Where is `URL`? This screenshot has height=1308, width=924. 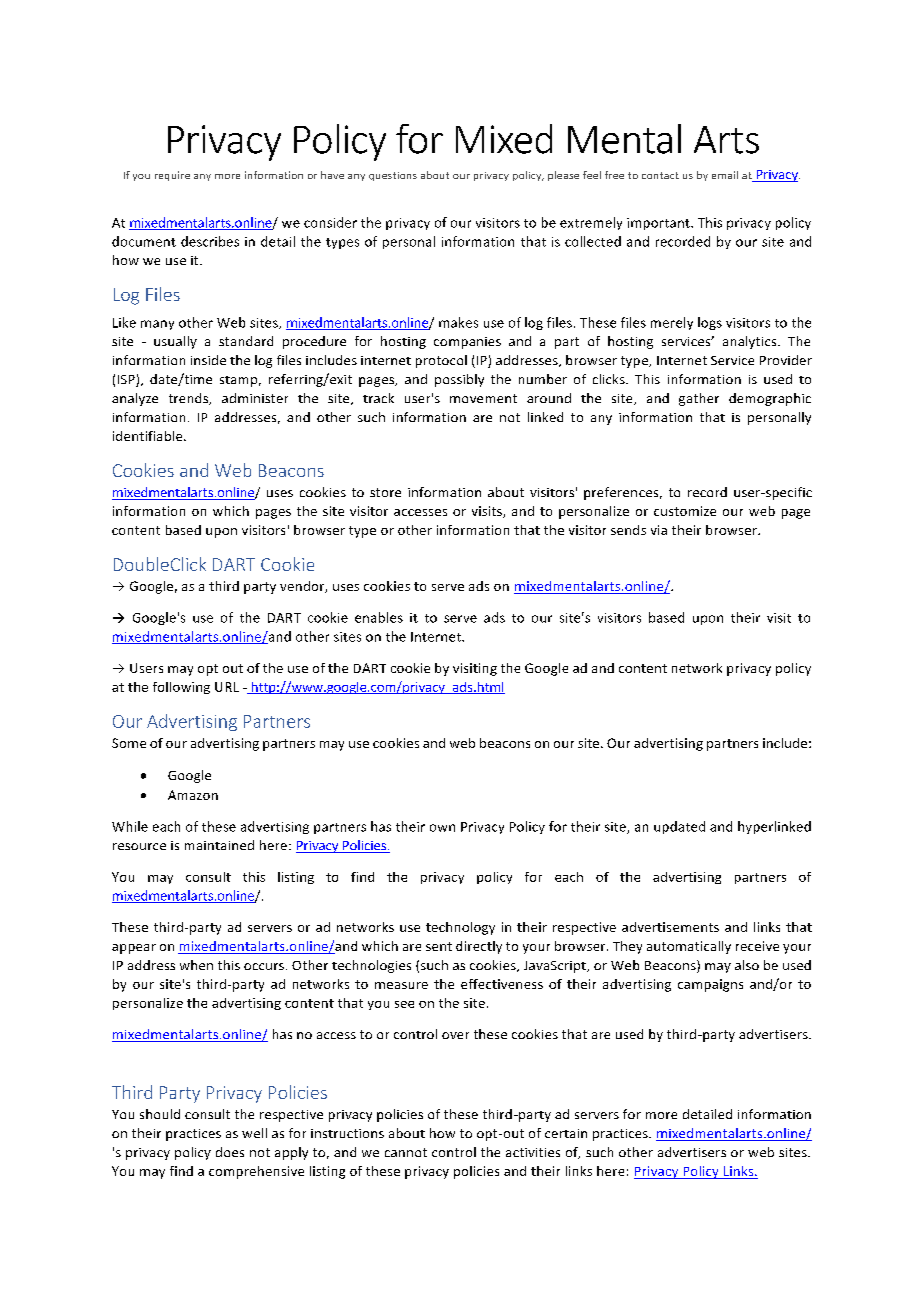
URL is located at coordinates (227, 687).
